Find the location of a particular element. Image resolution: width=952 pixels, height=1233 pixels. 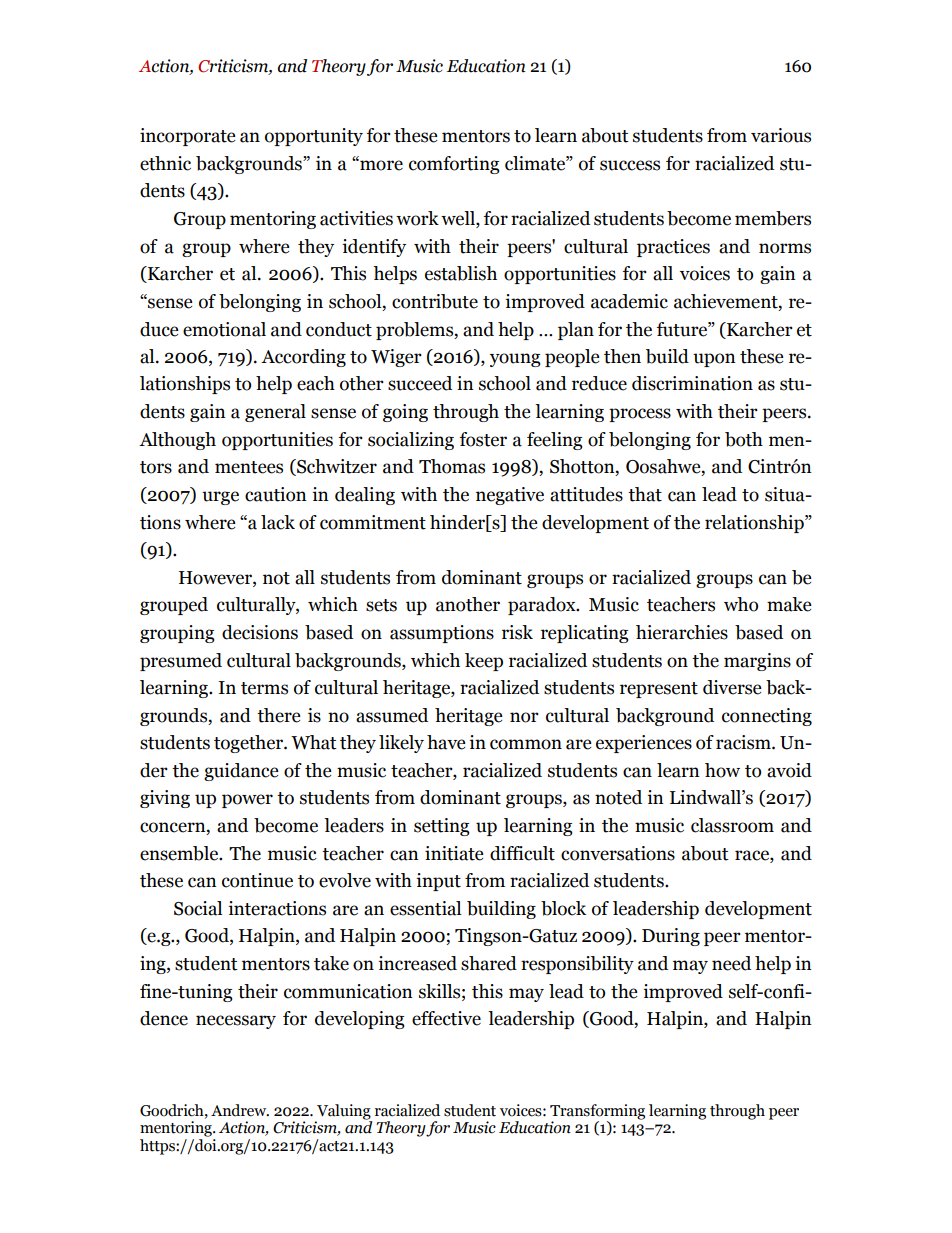

Transforming is located at coordinates (597, 1113).
